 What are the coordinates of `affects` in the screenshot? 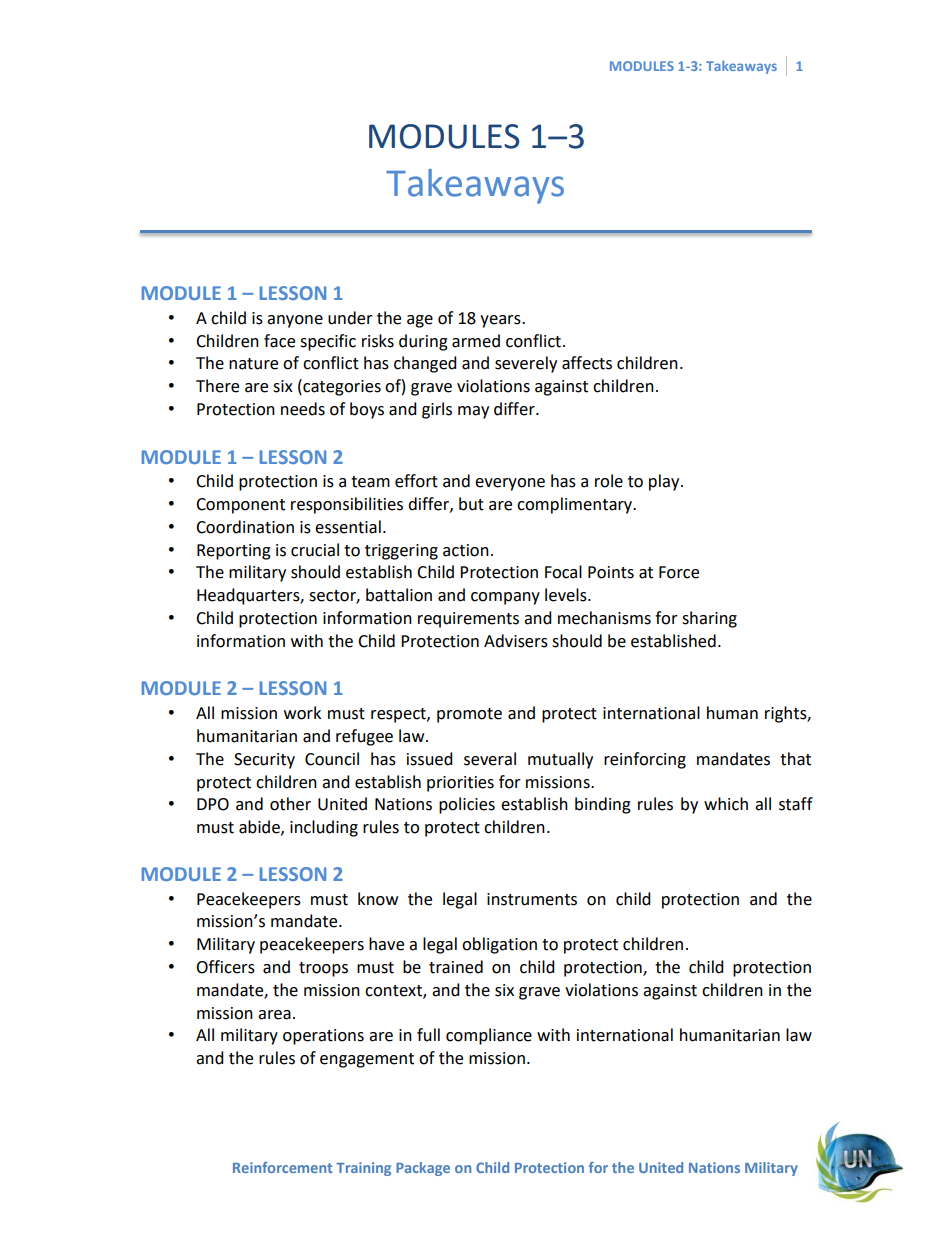 It's located at (587, 363).
